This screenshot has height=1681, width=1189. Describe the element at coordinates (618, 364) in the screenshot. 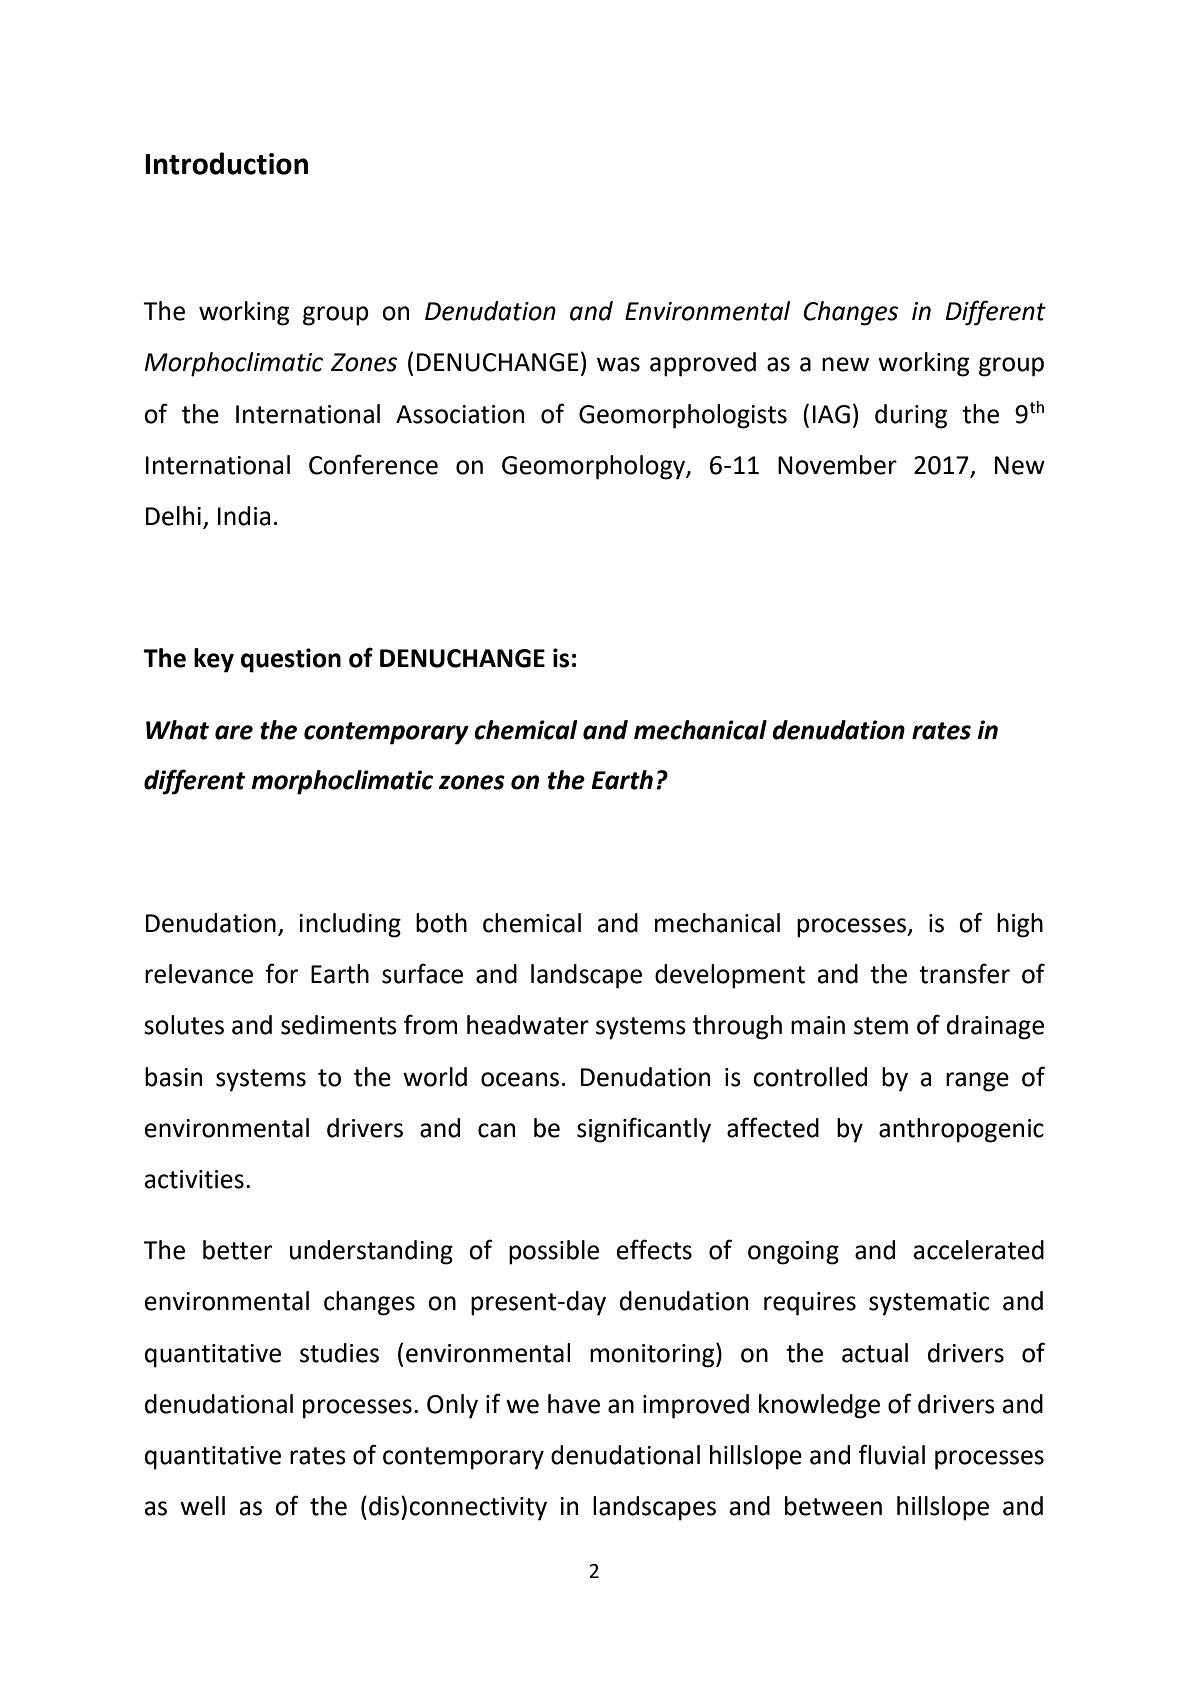

I see `was` at that location.
